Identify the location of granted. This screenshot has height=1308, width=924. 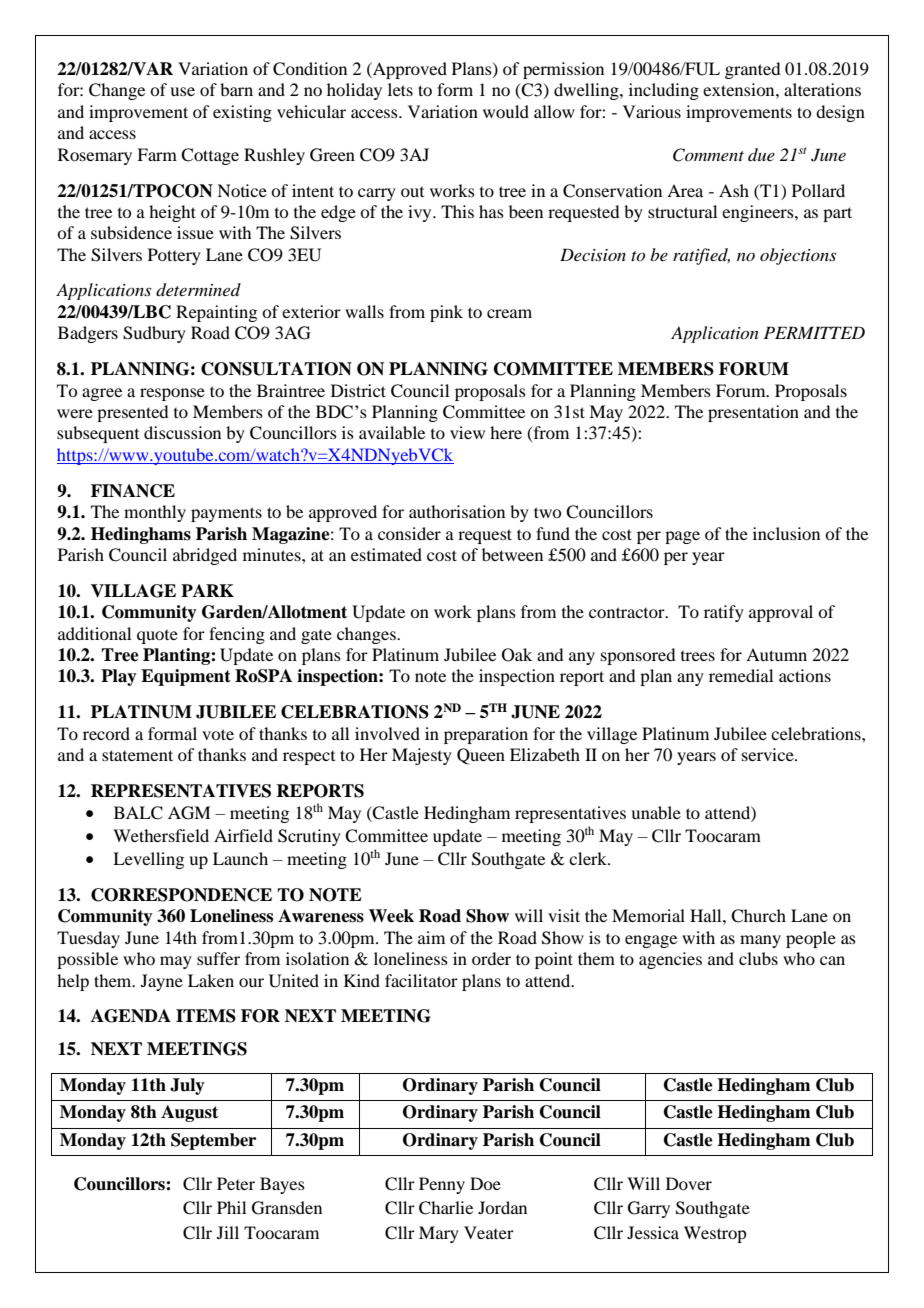
(752, 70).
